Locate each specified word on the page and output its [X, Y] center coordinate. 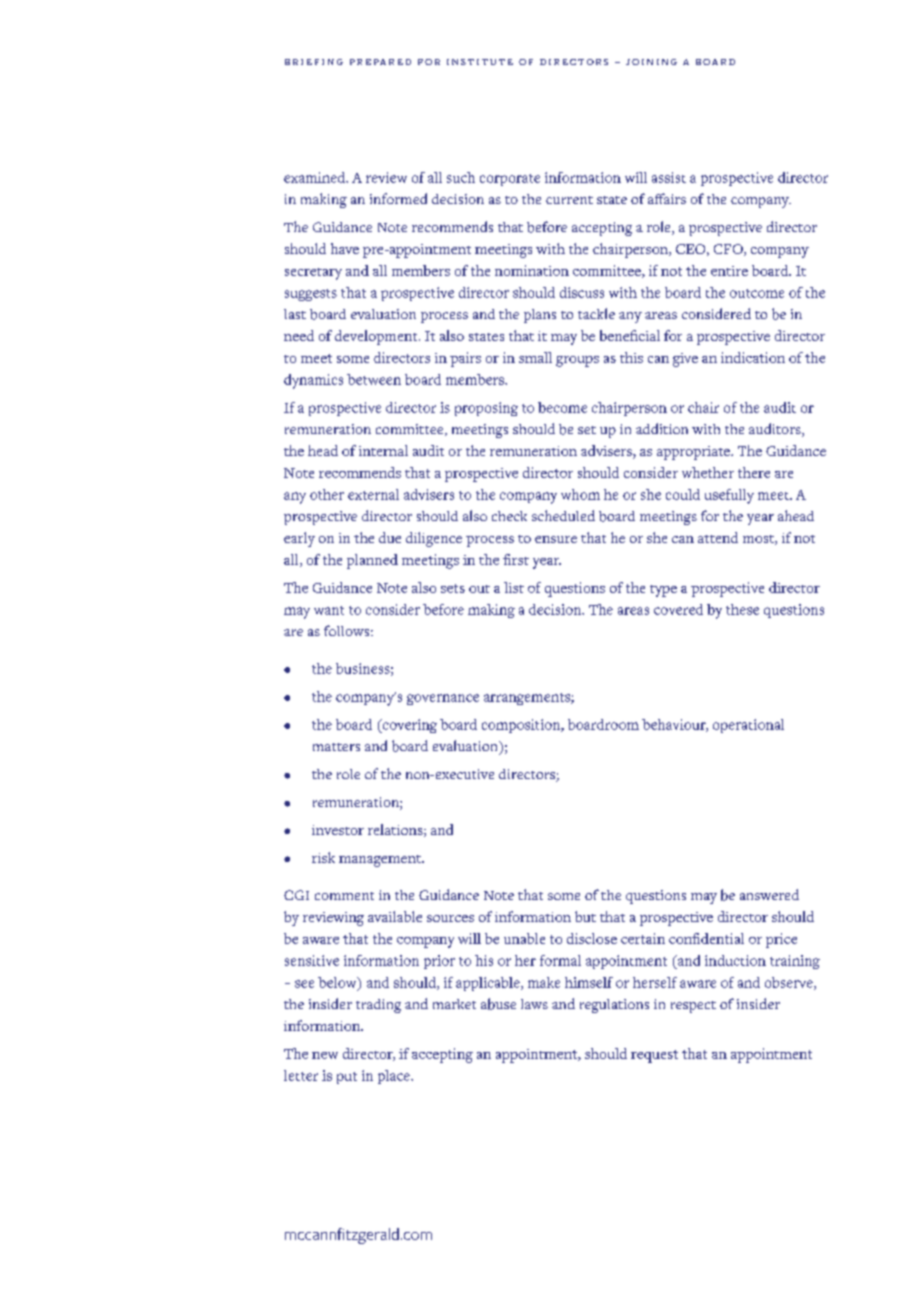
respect [693, 1007]
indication [753, 357]
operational [748, 726]
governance [443, 699]
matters [336, 747]
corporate [510, 180]
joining [651, 62]
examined [316, 177]
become [562, 407]
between [374, 379]
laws [534, 1004]
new [325, 1055]
